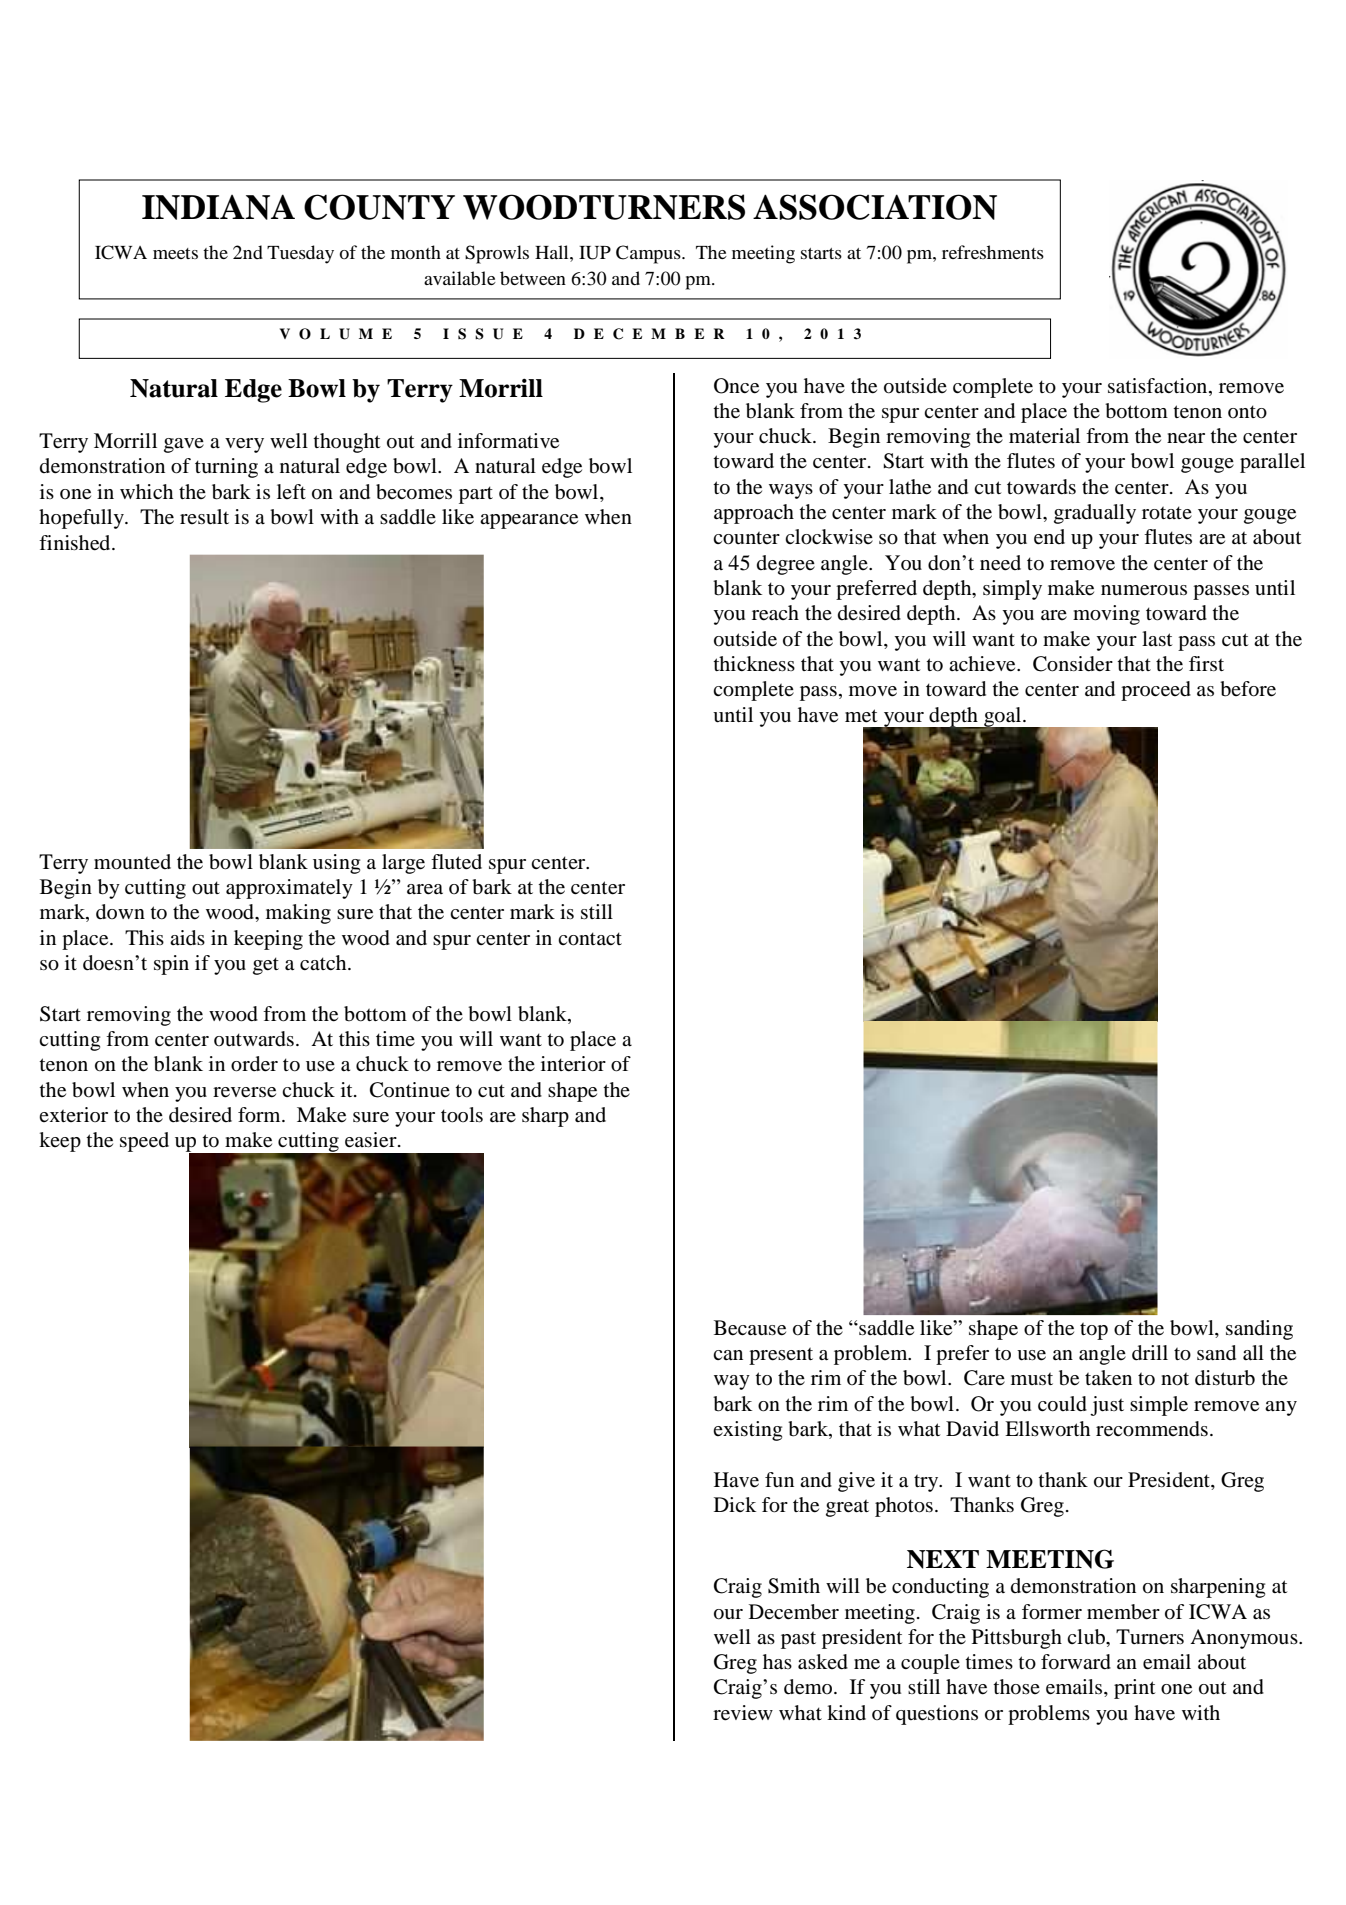 This screenshot has width=1346, height=1905. What do you see at coordinates (1156, 691) in the screenshot?
I see `proceed` at bounding box center [1156, 691].
